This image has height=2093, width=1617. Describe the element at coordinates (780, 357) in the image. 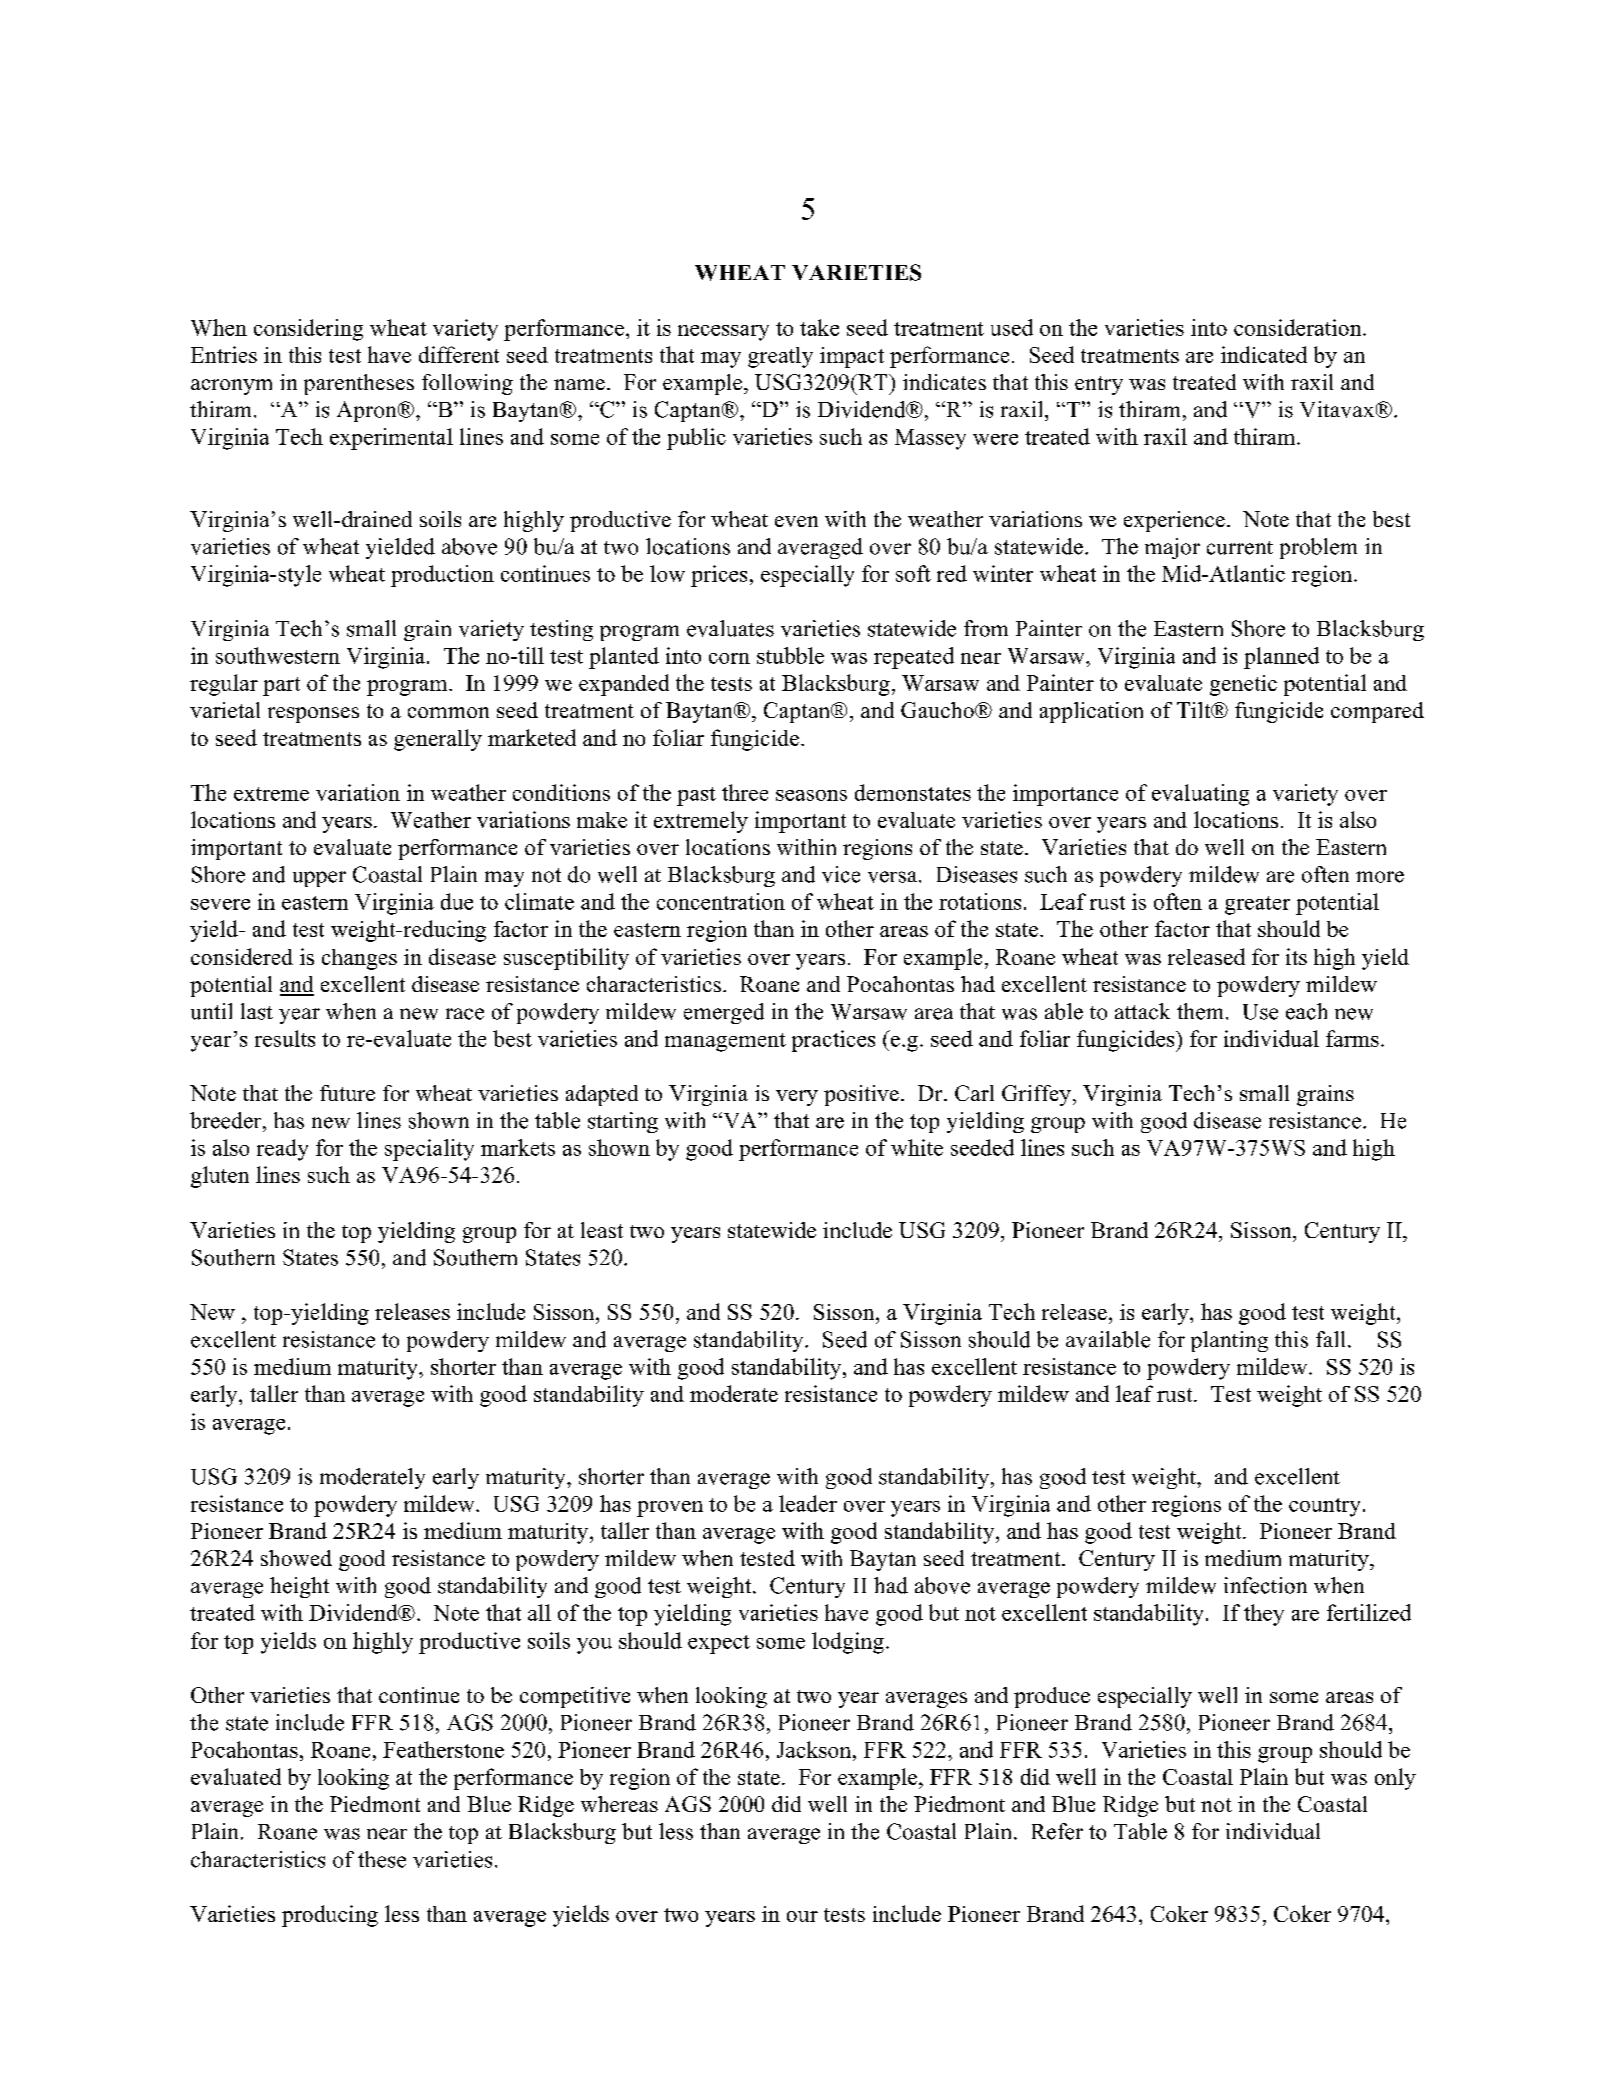

I see `greatly` at that location.
